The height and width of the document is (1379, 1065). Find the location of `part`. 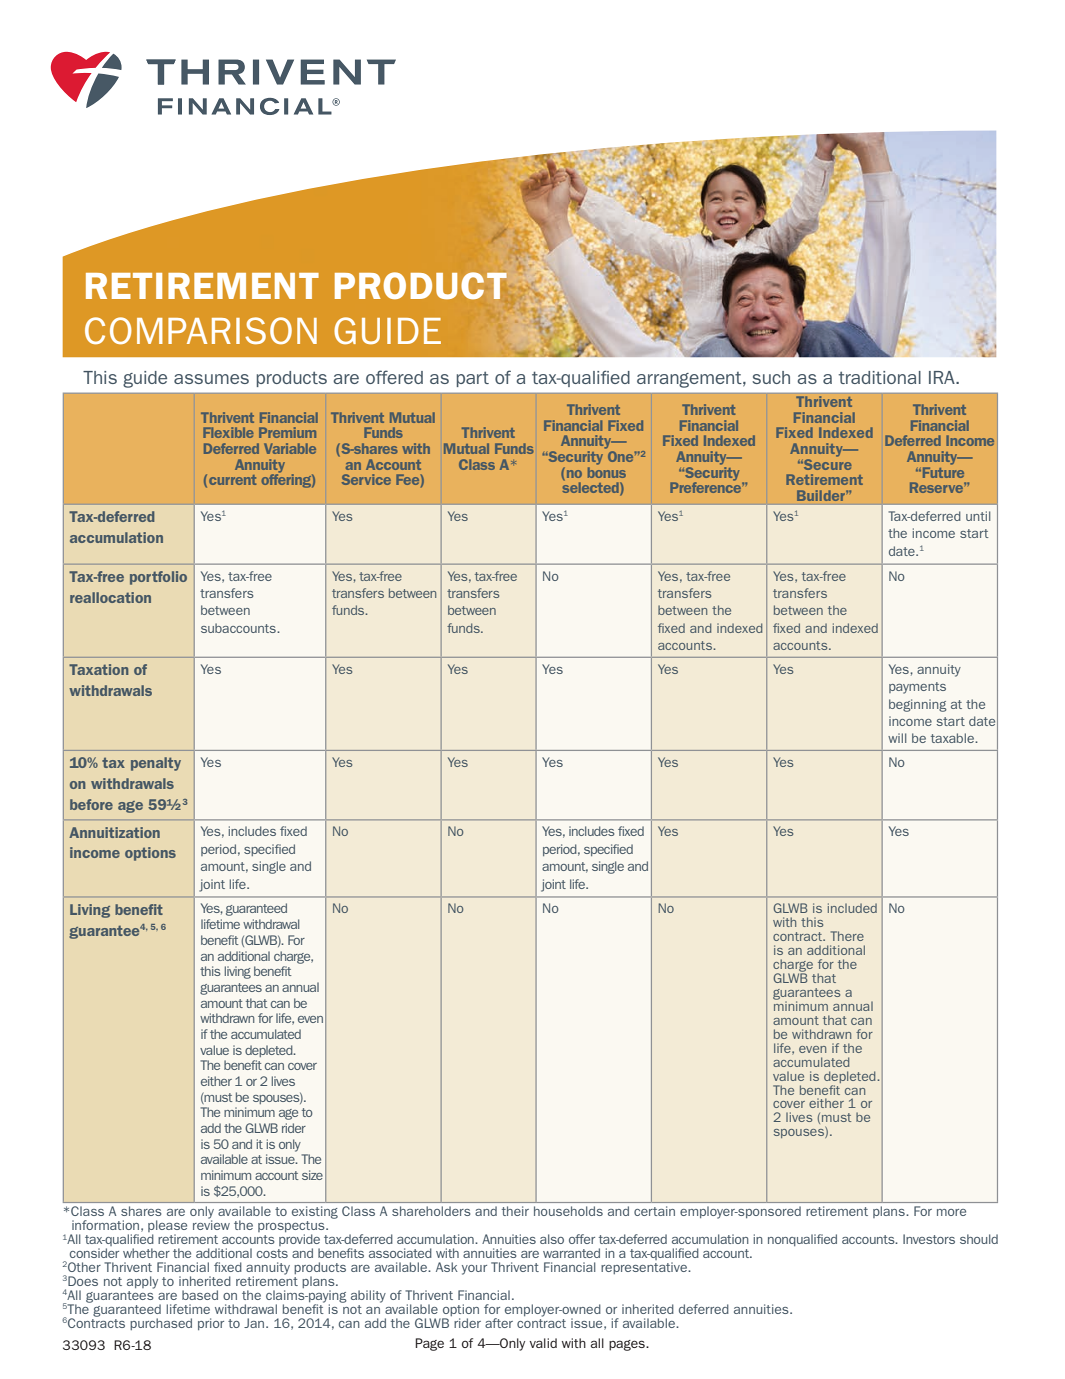

part is located at coordinates (473, 379).
